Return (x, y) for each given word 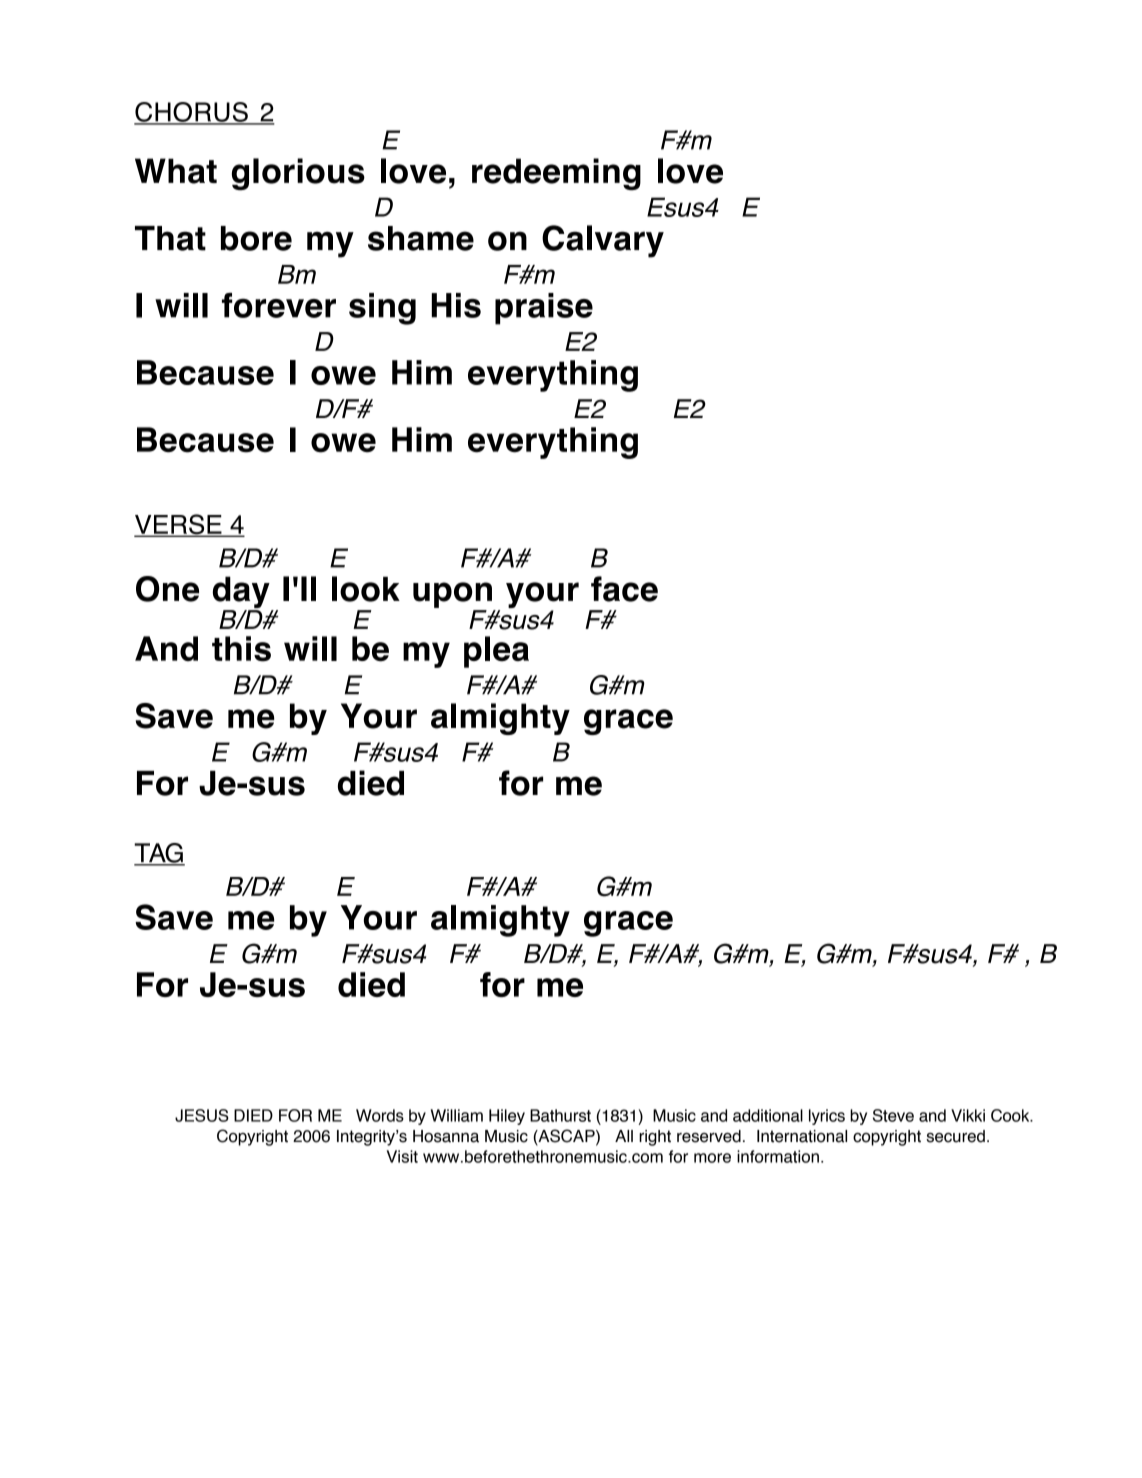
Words (380, 1115)
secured (955, 1136)
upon (452, 595)
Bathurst (560, 1115)
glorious (298, 174)
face (624, 589)
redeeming (556, 174)
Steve (893, 1115)
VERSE (179, 525)
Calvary (603, 241)
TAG (159, 854)
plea (496, 652)
